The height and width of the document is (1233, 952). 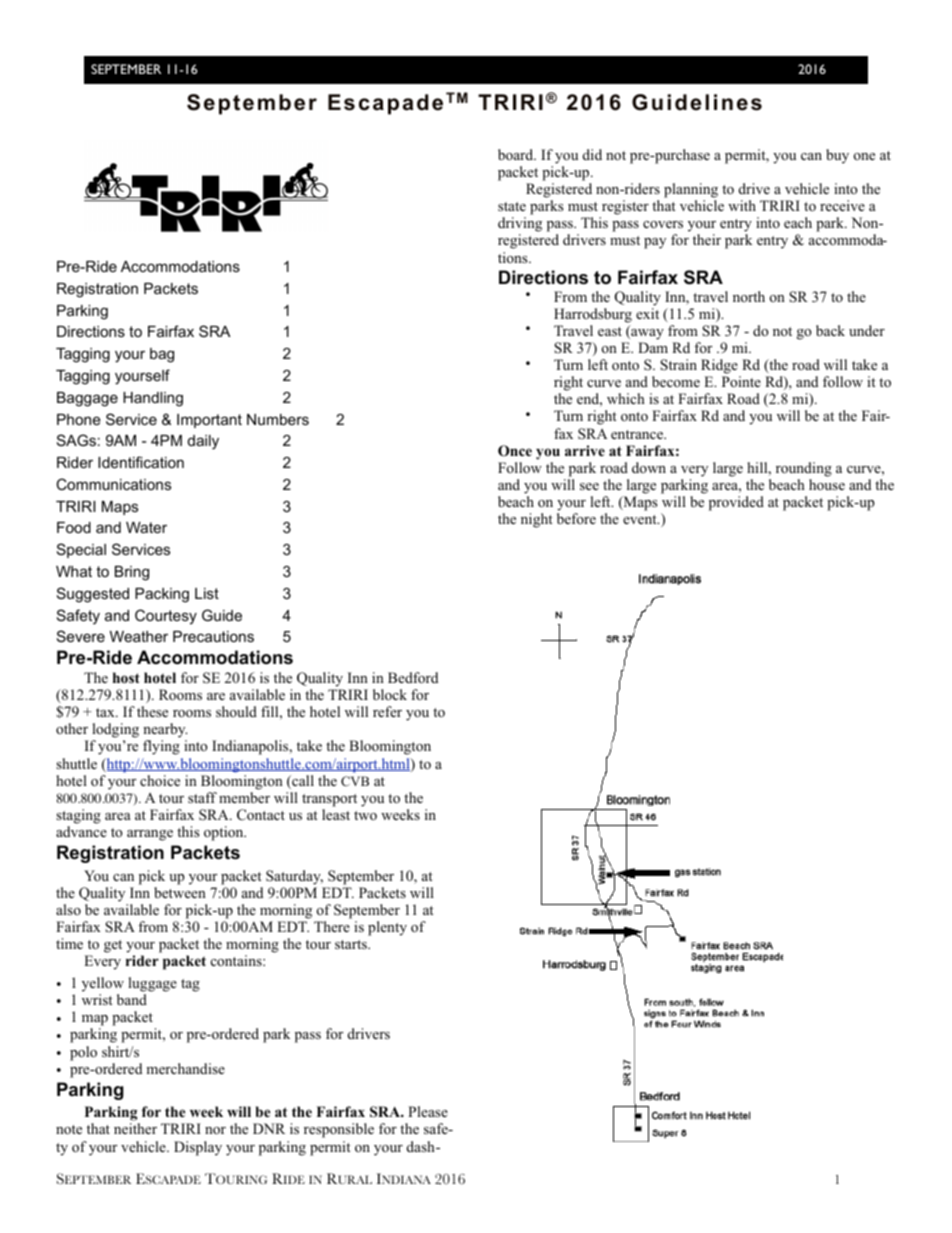 What do you see at coordinates (387, 711) in the document?
I see `refer` at bounding box center [387, 711].
